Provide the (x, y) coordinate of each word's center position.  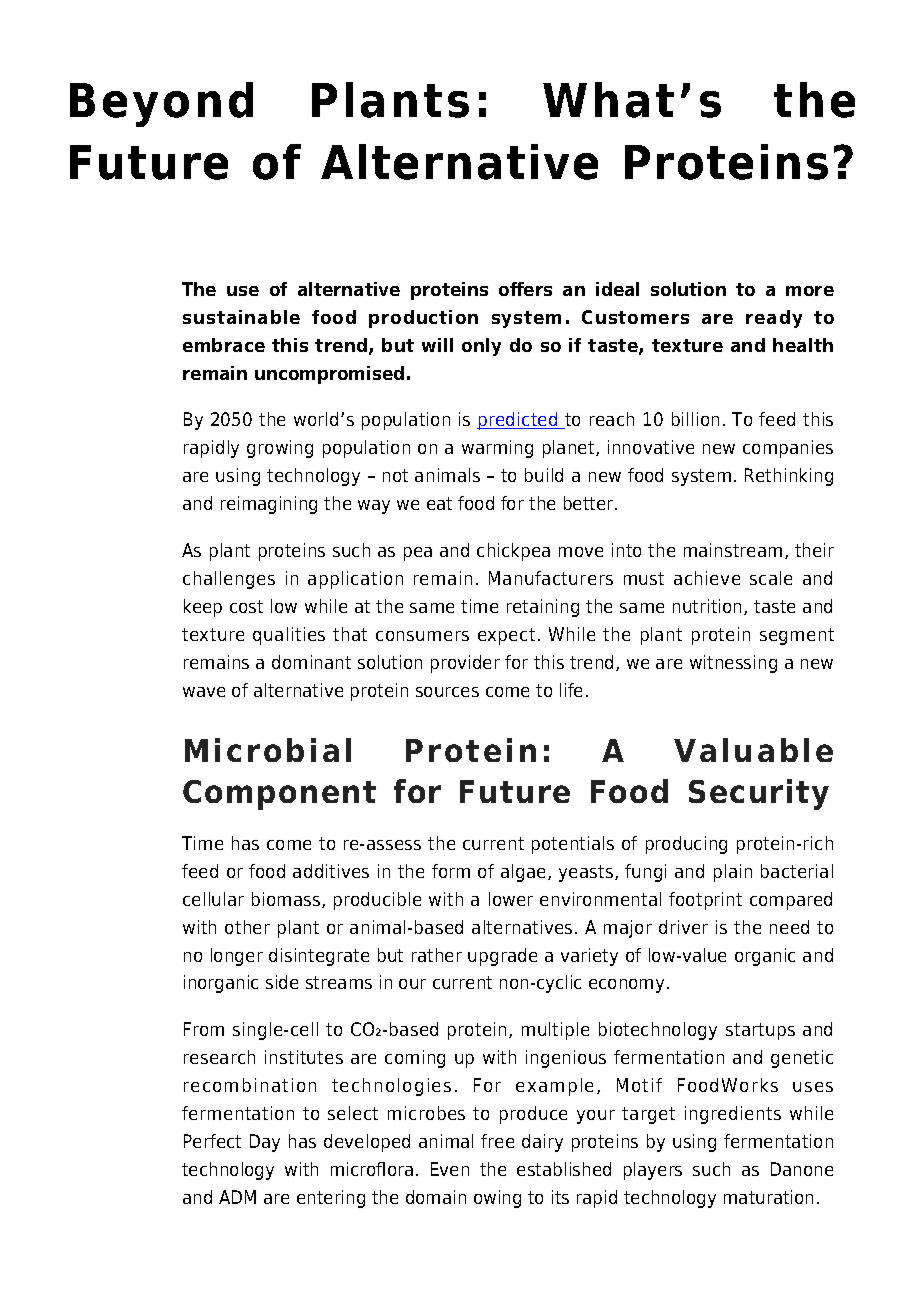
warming (497, 449)
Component (279, 795)
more (810, 291)
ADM (237, 1197)
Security (759, 794)
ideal (617, 289)
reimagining (269, 505)
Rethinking (789, 477)
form (451, 871)
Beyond (161, 104)
